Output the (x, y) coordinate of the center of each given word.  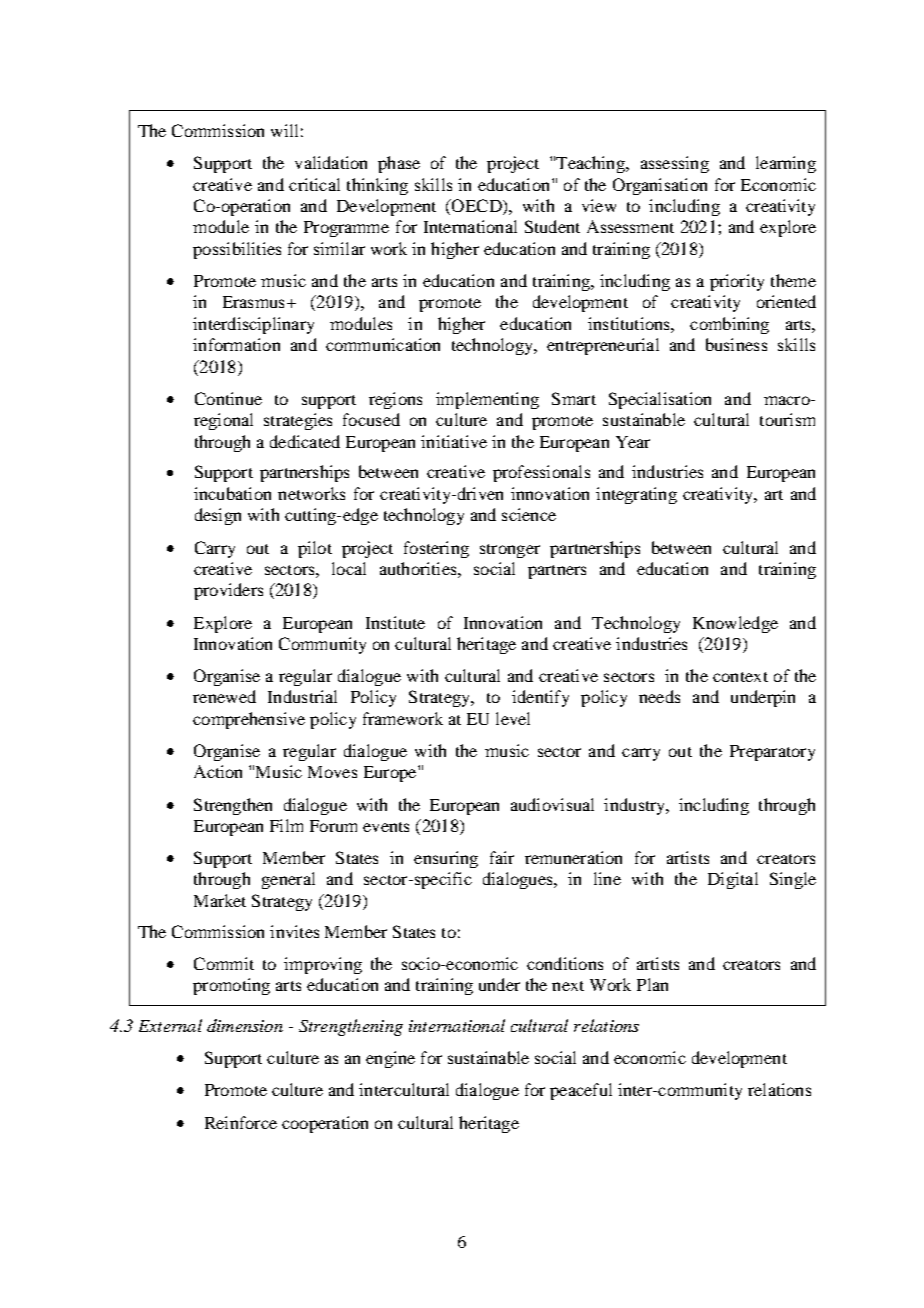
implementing (487, 400)
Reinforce (241, 1122)
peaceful (581, 1091)
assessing (675, 164)
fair (502, 857)
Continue (228, 398)
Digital (733, 880)
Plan (652, 984)
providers (228, 591)
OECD (477, 207)
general (288, 880)
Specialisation (660, 400)
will (284, 130)
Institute (395, 622)
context (740, 677)
